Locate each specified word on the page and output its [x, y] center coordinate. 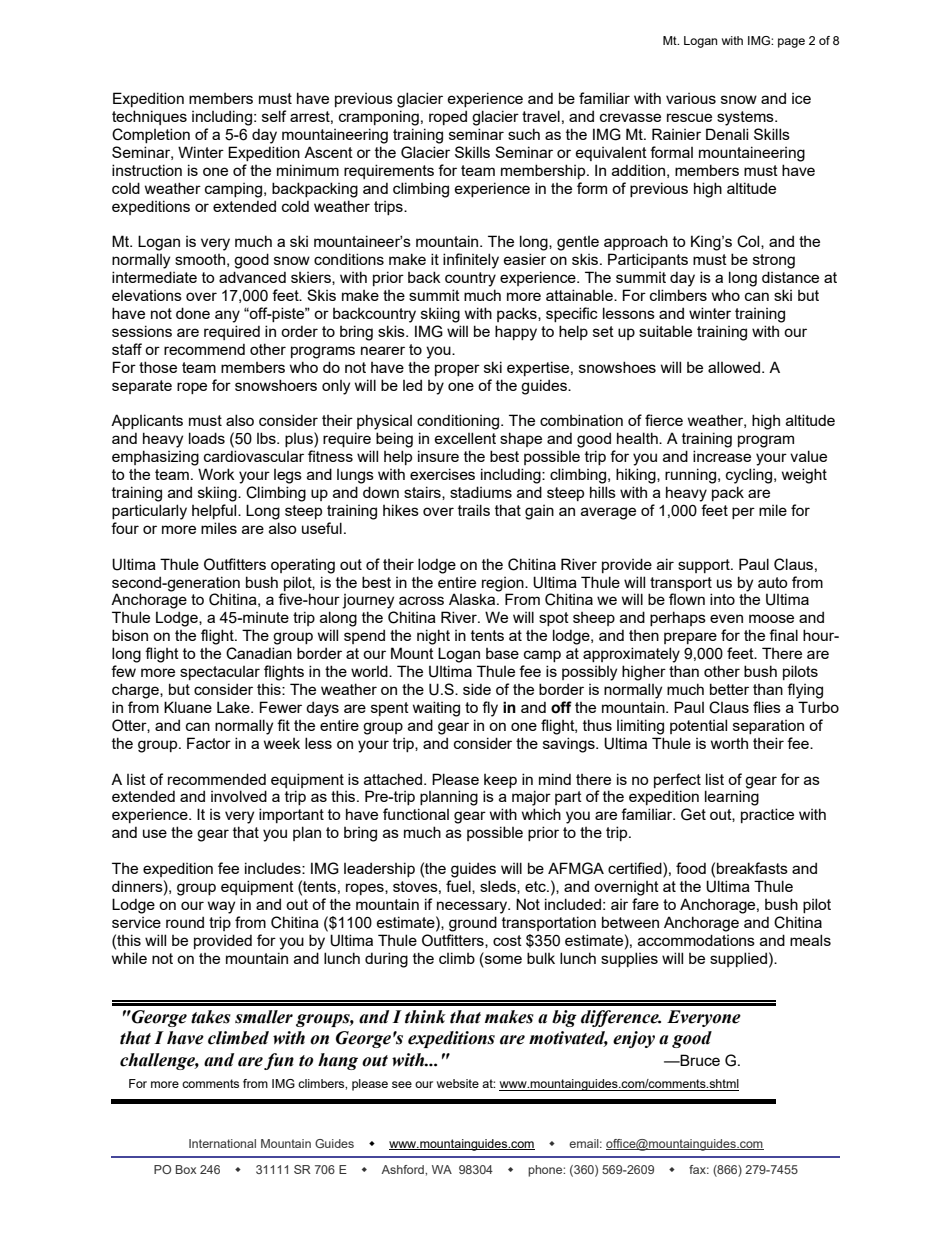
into [722, 599]
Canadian [259, 653]
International [222, 1143]
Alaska [473, 599]
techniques [149, 117]
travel [541, 116]
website [458, 1083]
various [691, 98]
